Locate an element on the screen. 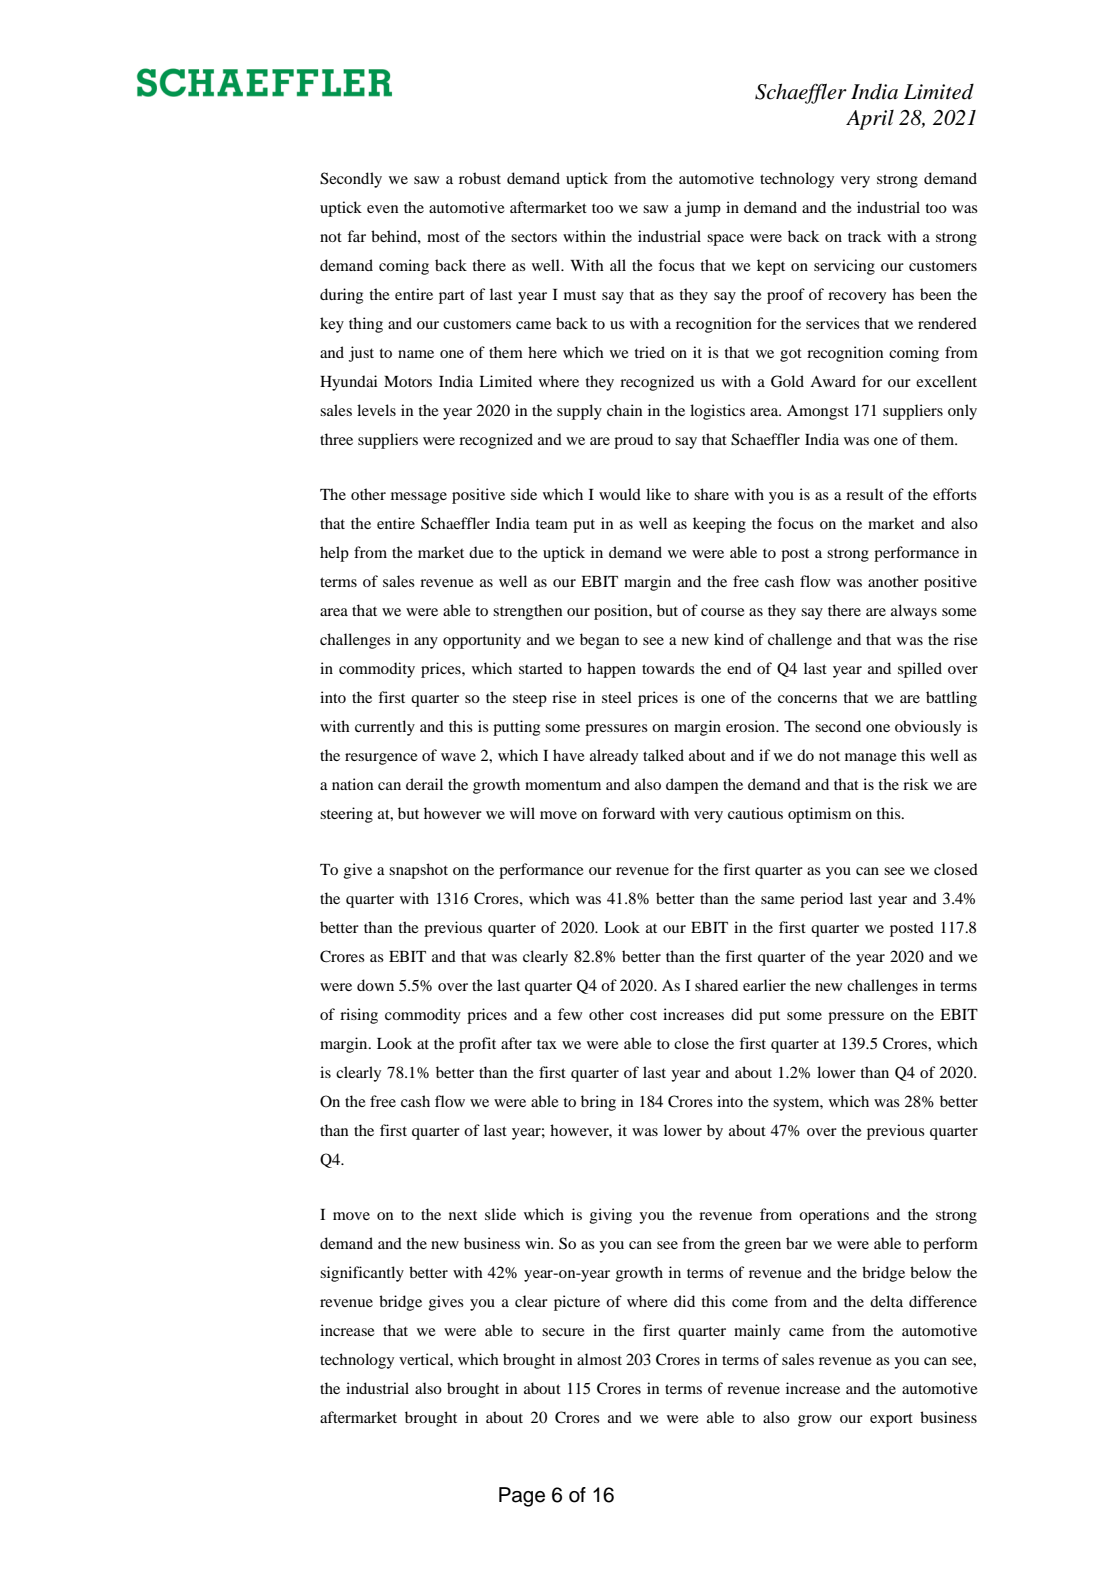  derail is located at coordinates (424, 784).
